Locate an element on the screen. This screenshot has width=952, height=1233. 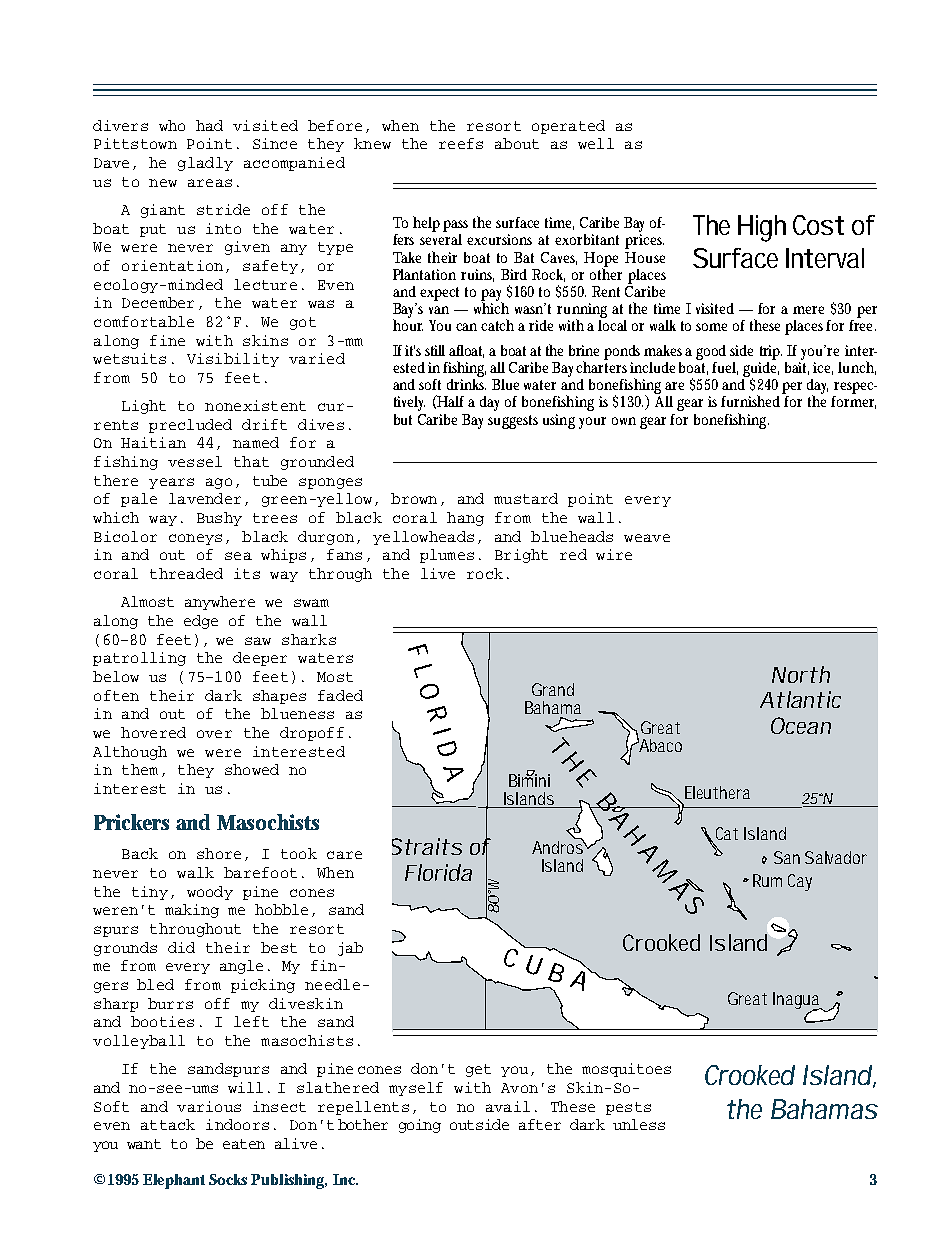
care is located at coordinates (344, 855).
